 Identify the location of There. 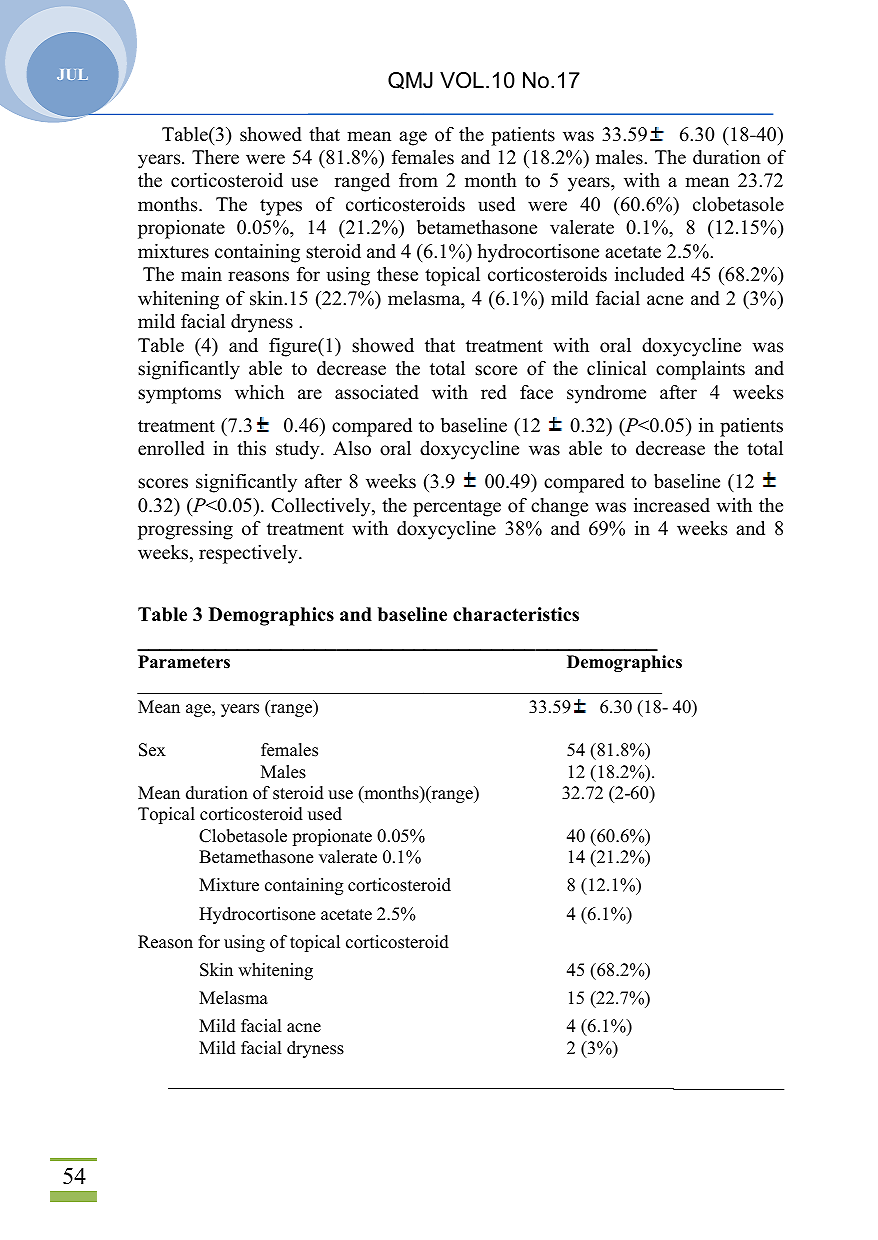
(215, 157).
